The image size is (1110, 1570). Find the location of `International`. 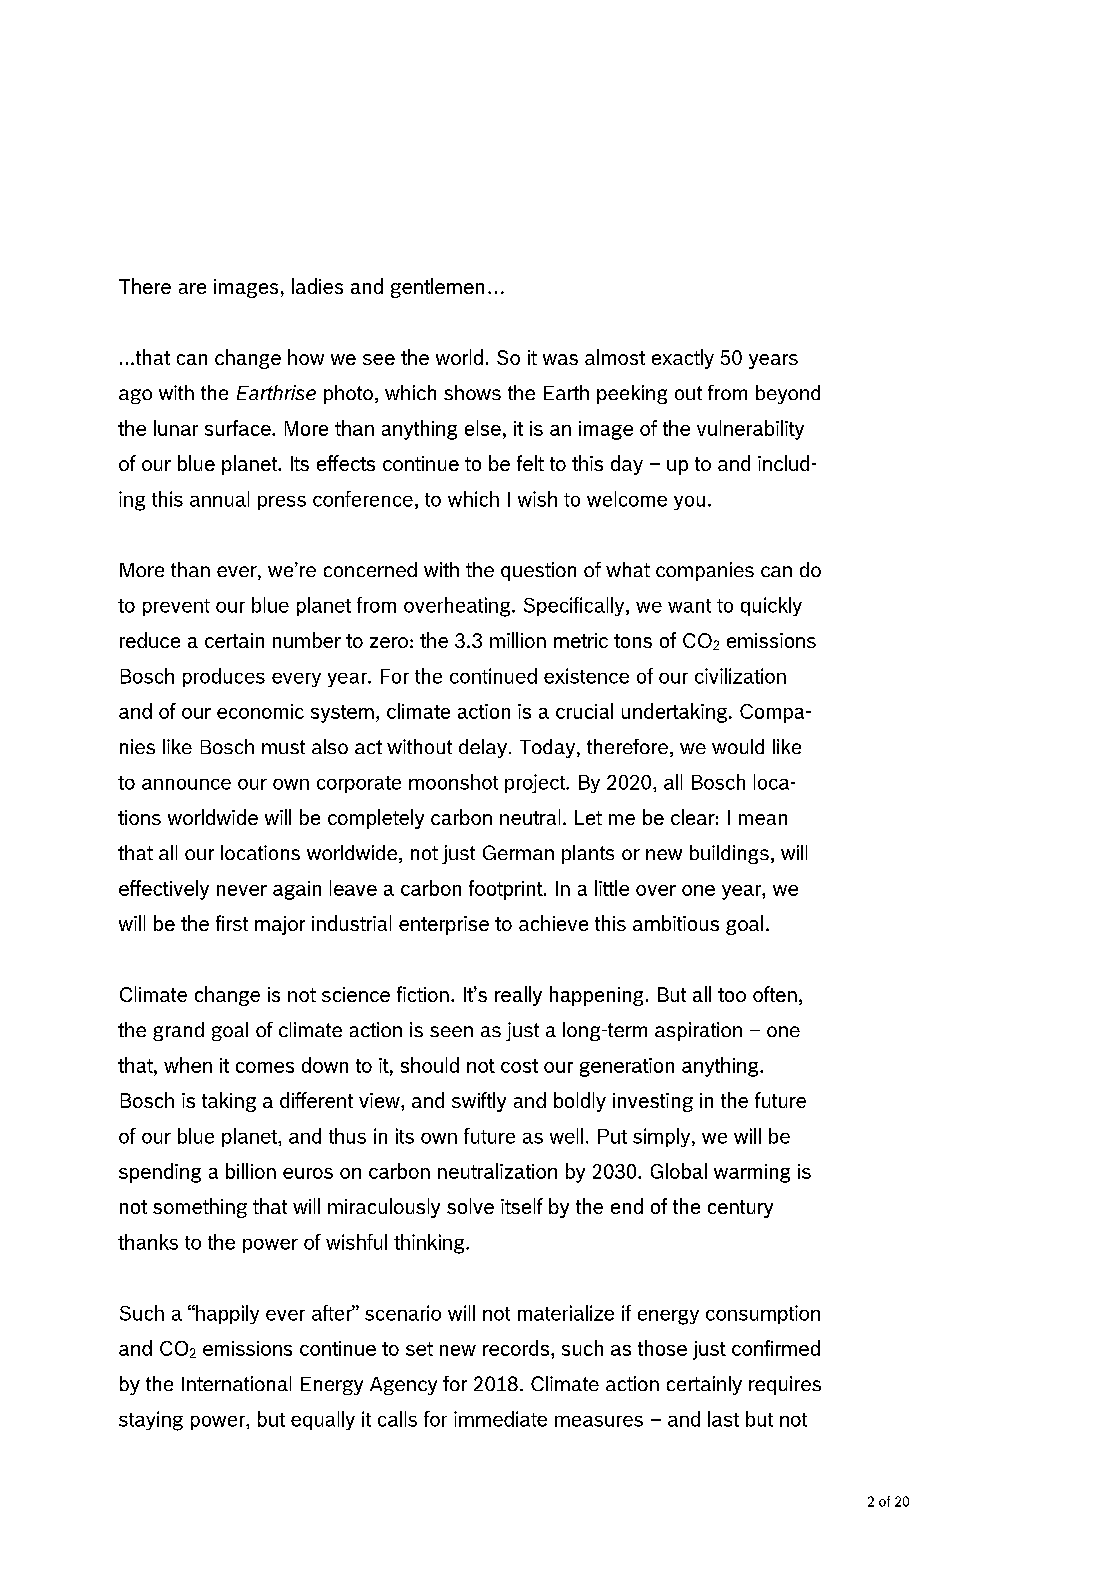

International is located at coordinates (236, 1383).
